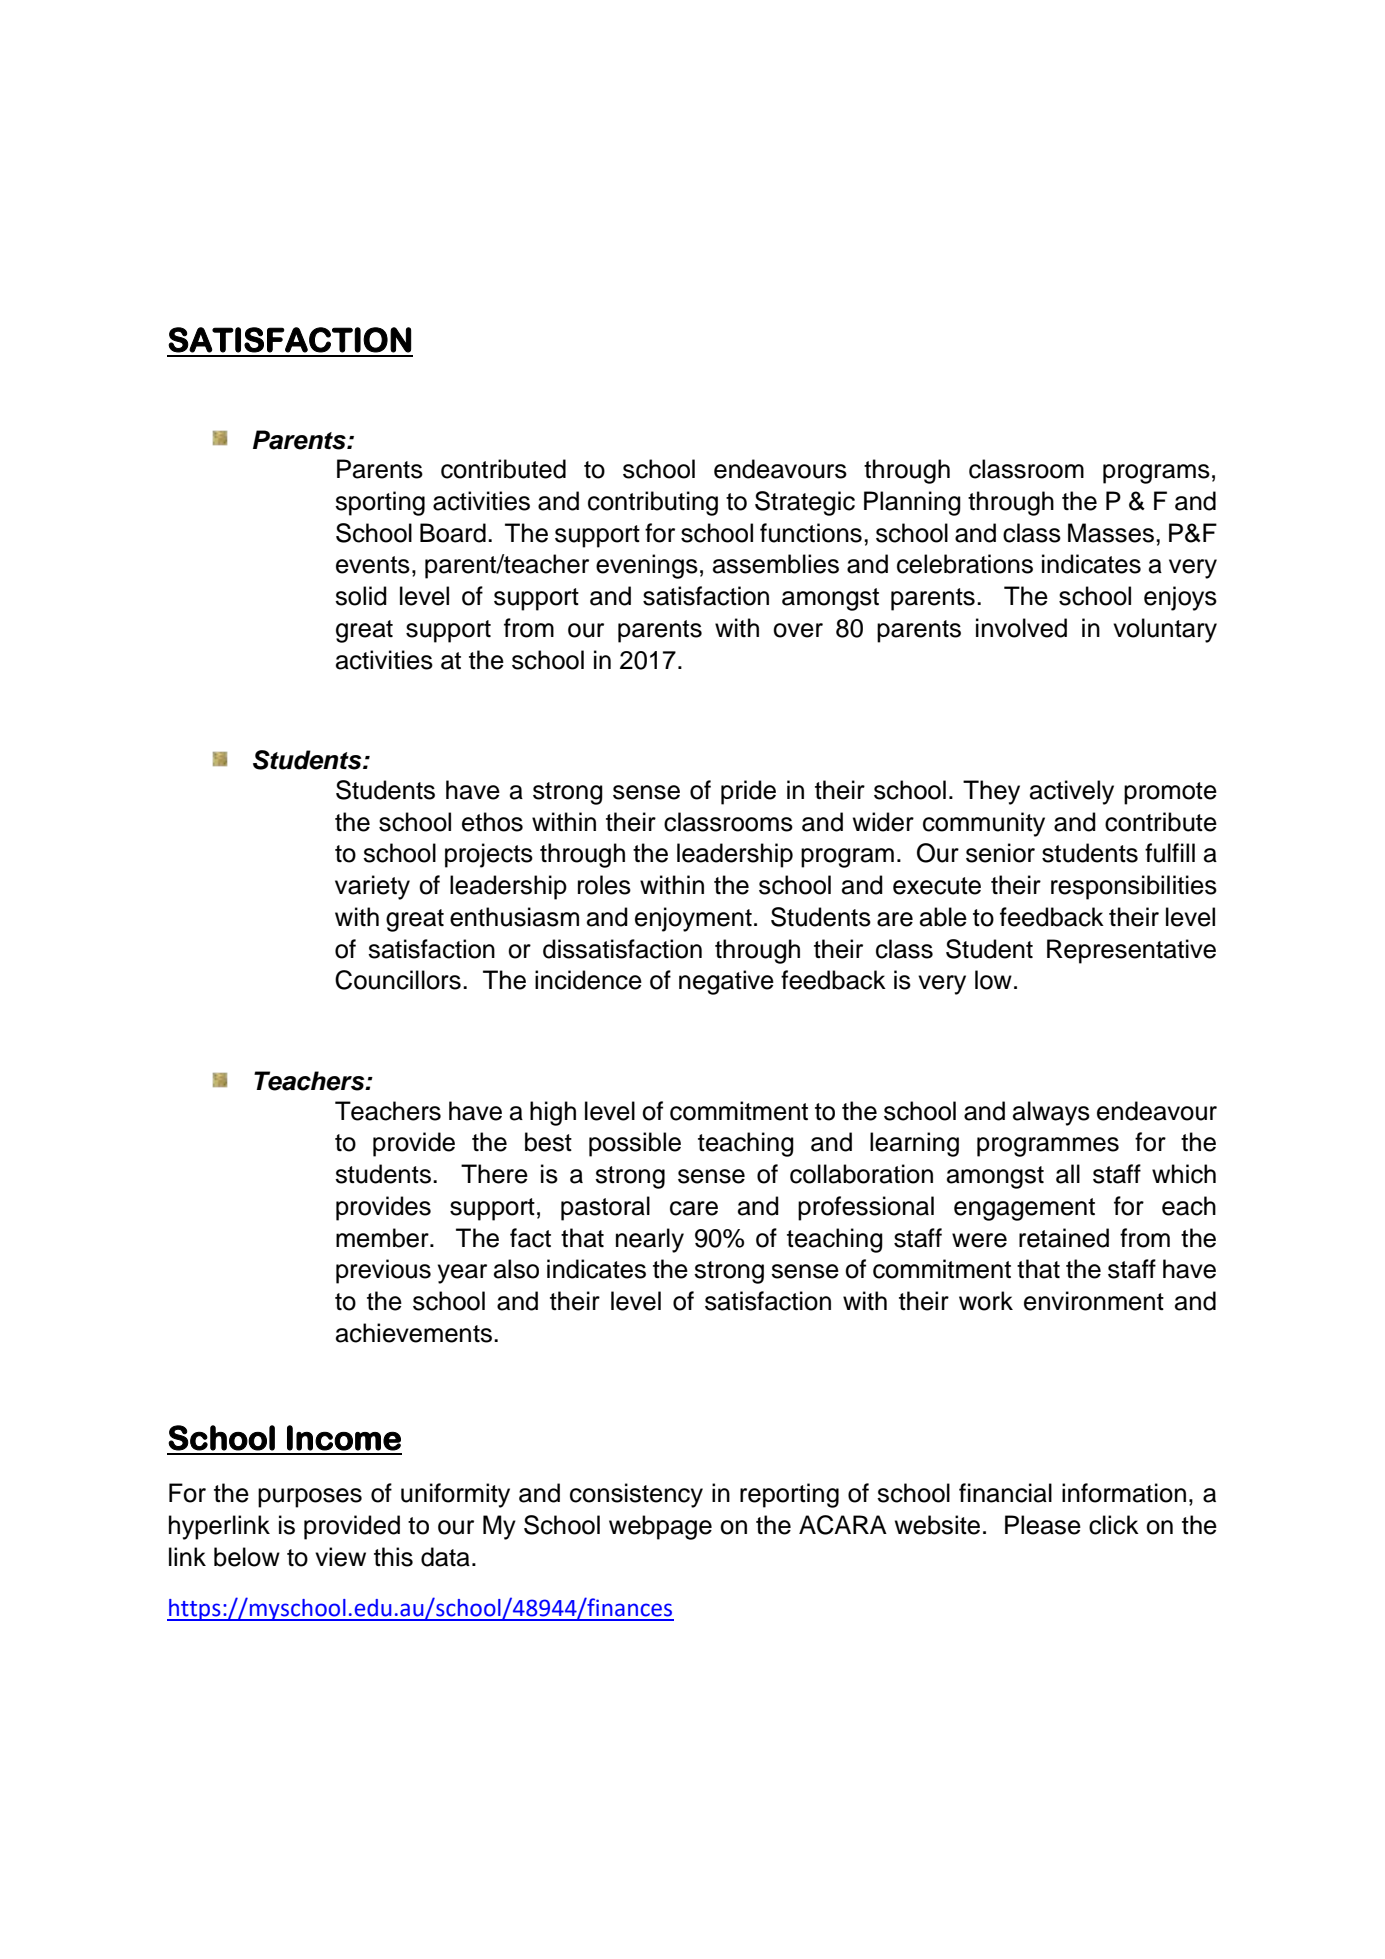 This screenshot has width=1385, height=1959. What do you see at coordinates (1094, 1301) in the screenshot?
I see `environment` at bounding box center [1094, 1301].
